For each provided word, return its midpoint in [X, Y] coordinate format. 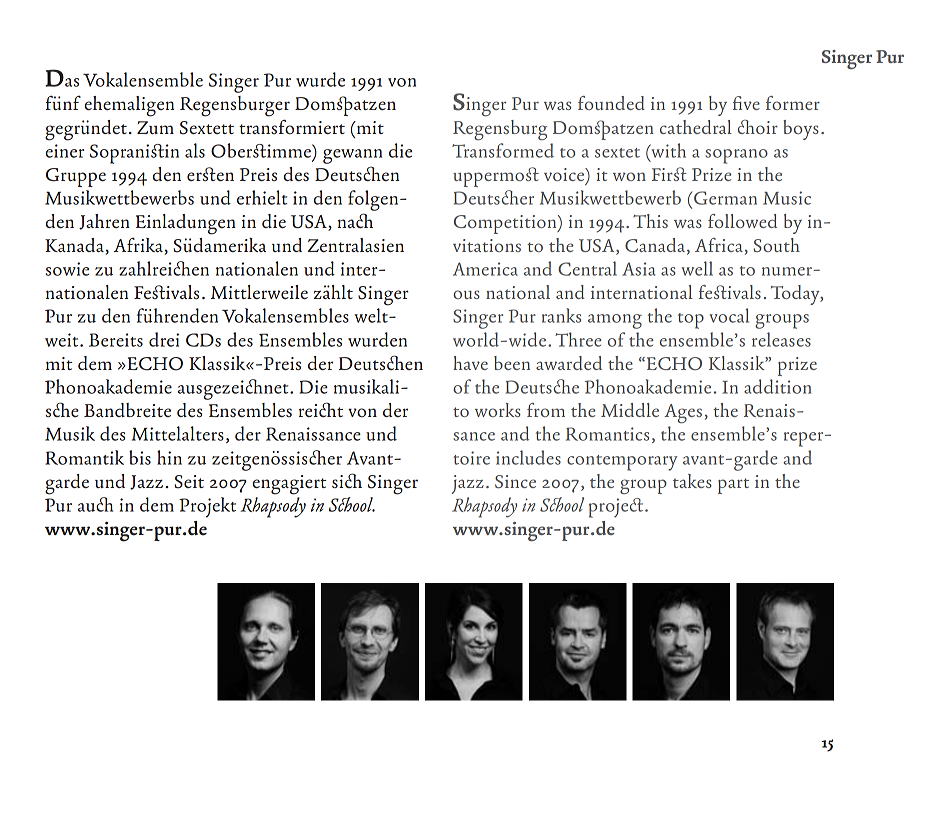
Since [515, 481]
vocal [729, 315]
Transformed [503, 150]
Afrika [138, 245]
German [725, 198]
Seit [189, 482]
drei [164, 339]
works [498, 410]
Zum [155, 127]
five [746, 103]
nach [355, 220]
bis [140, 457]
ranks [561, 315]
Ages [683, 413]
